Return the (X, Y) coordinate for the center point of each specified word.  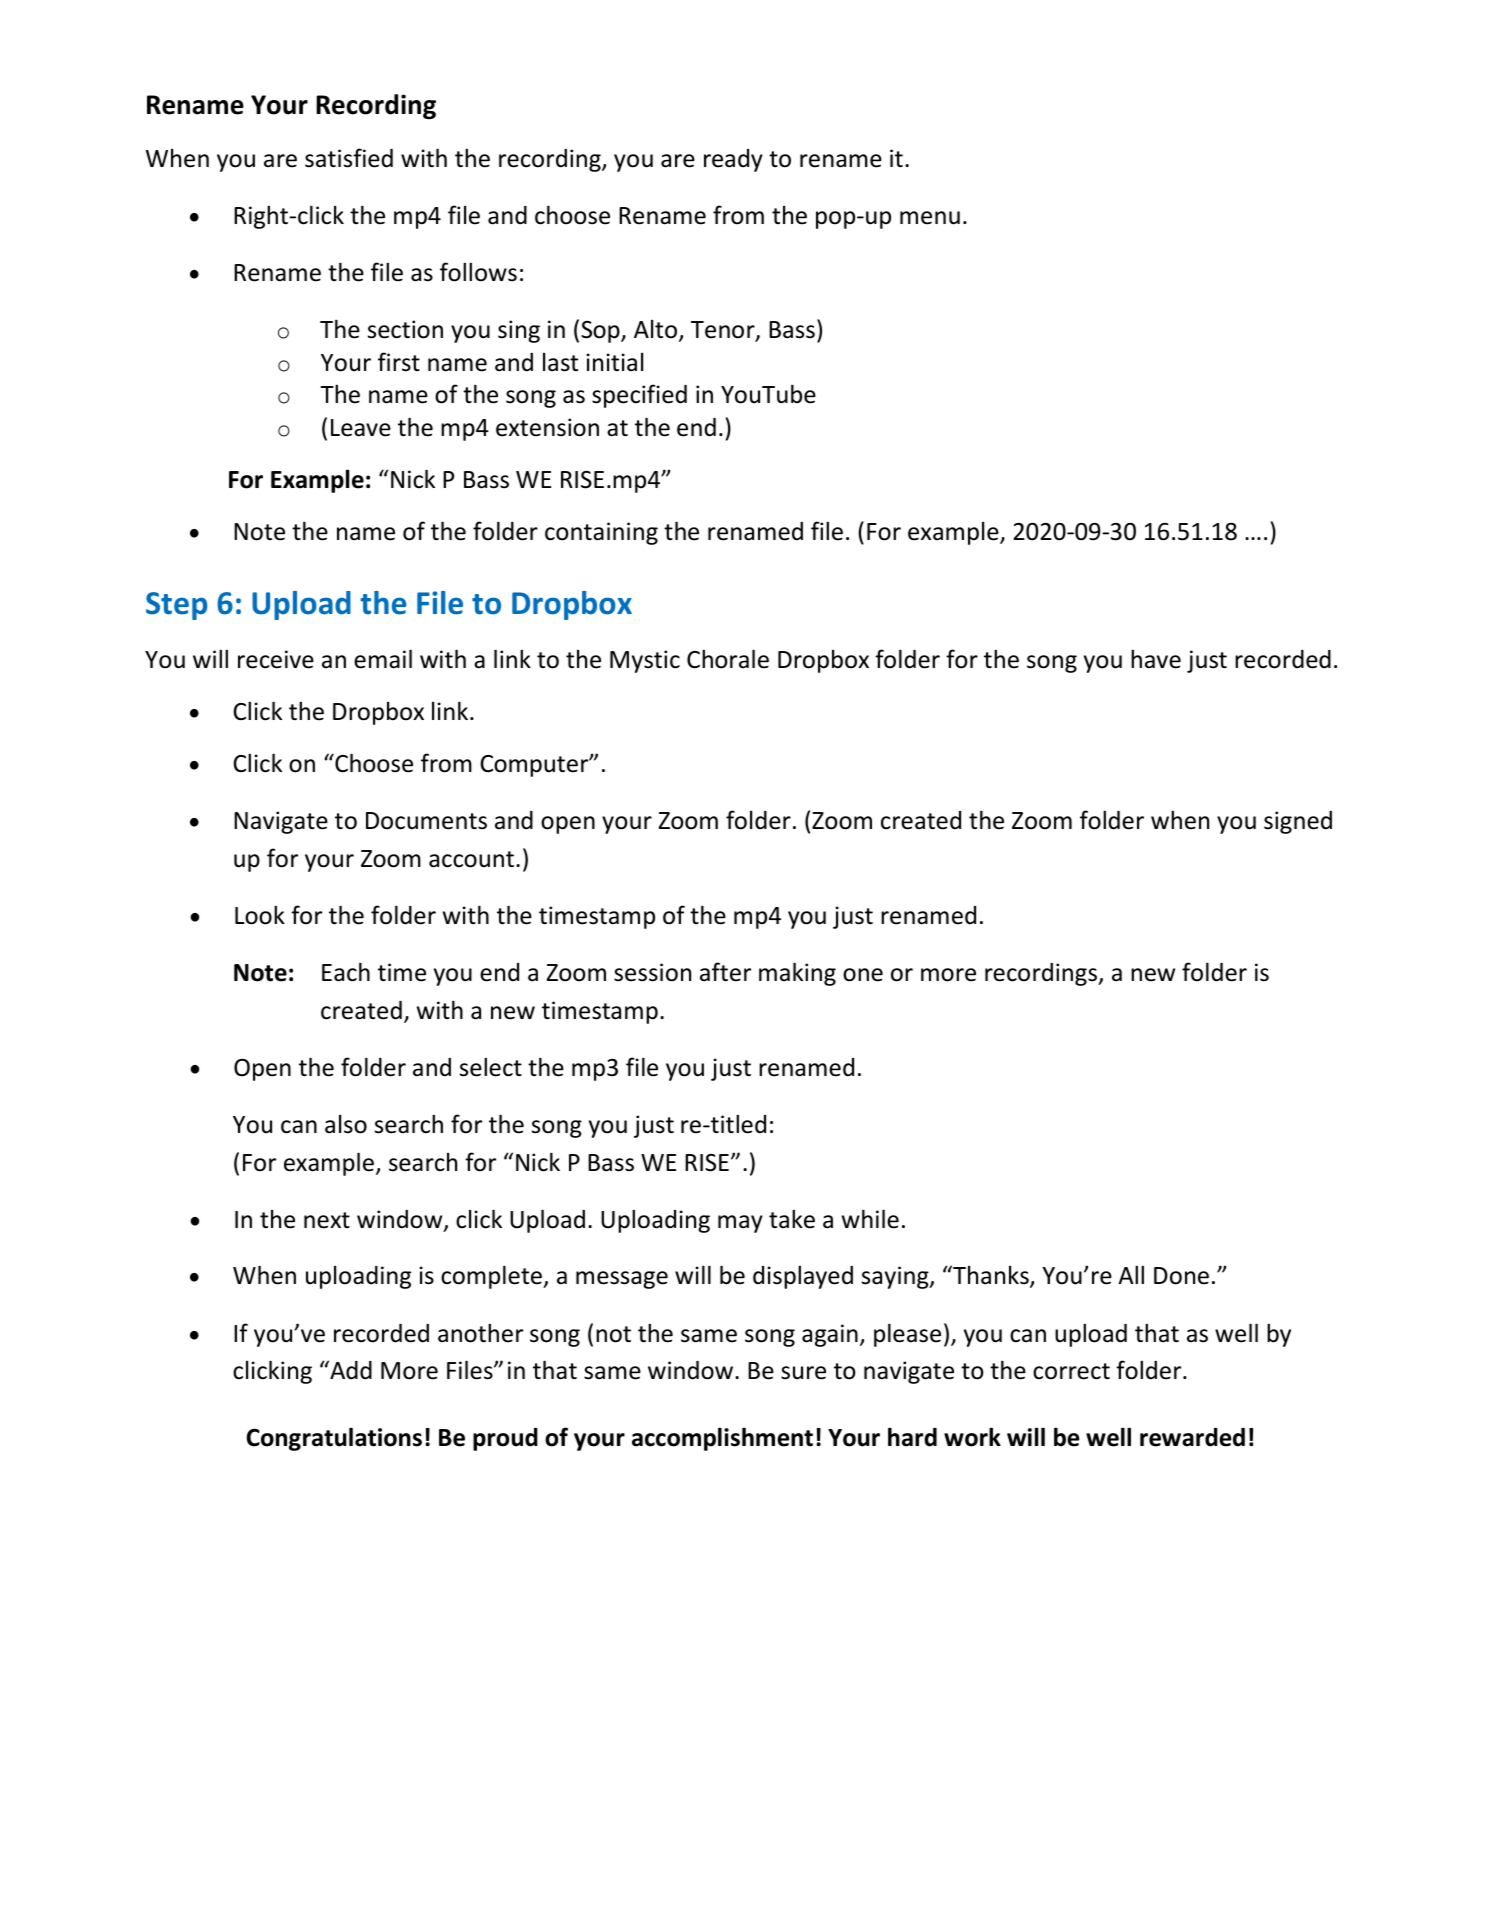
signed (1298, 822)
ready (733, 160)
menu (930, 218)
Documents (426, 821)
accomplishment (722, 1439)
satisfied (349, 158)
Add (350, 1370)
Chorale (728, 659)
